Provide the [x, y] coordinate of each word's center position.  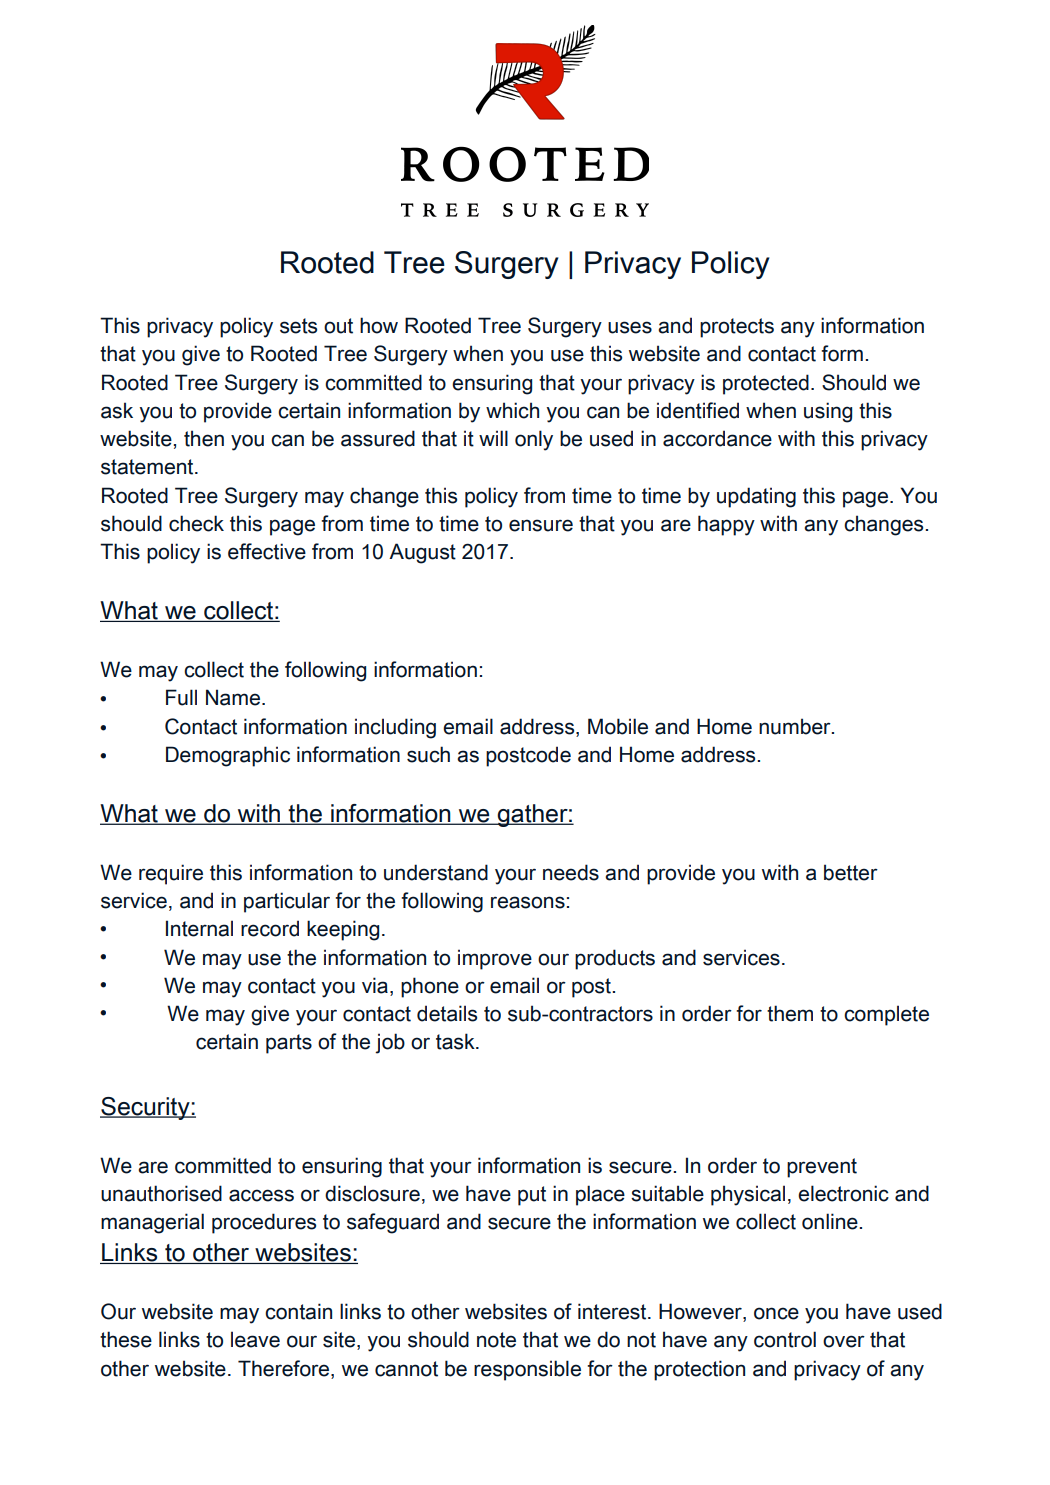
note [496, 1340]
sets [298, 326]
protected [766, 384]
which [512, 410]
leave [255, 1339]
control [785, 1339]
